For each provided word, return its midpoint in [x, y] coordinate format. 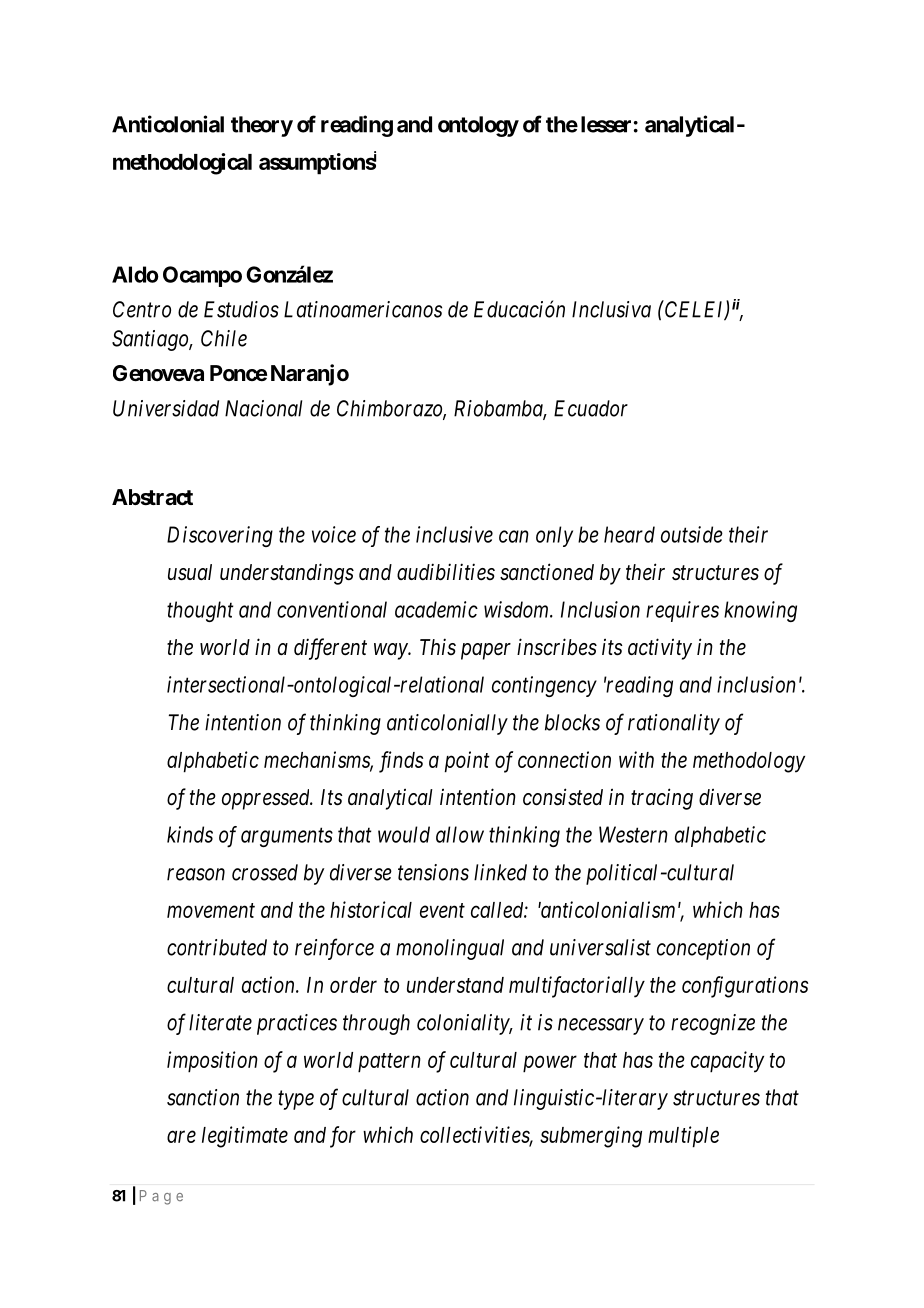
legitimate [245, 1137]
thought [200, 611]
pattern [389, 1063]
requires [682, 611]
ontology [478, 126]
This [438, 646]
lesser [606, 124]
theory [262, 126]
